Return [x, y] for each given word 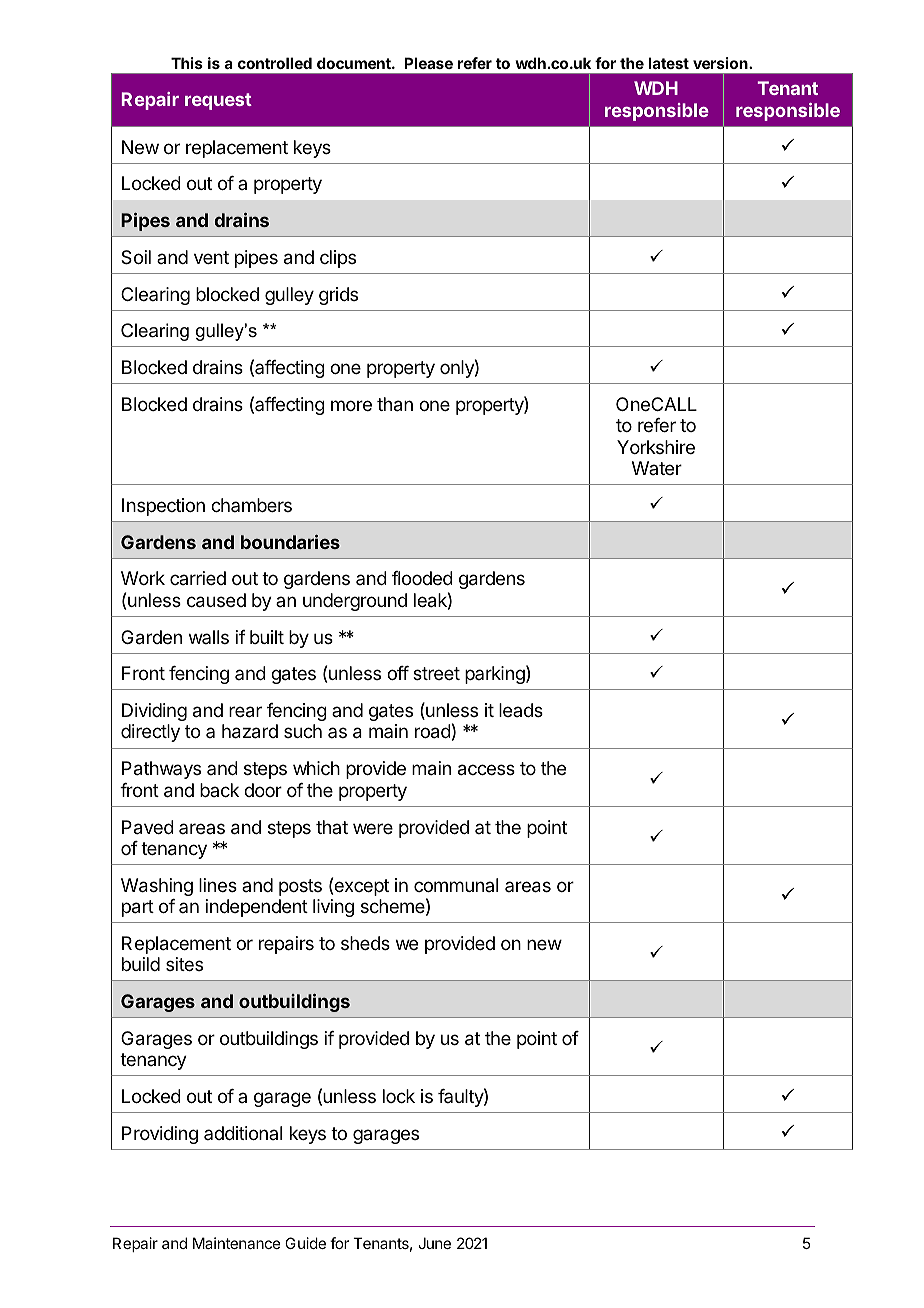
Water [657, 468]
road [433, 731]
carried [198, 578]
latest [669, 63]
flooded [422, 578]
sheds [365, 943]
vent [211, 257]
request [218, 101]
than [395, 404]
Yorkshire [656, 447]
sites [184, 964]
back [219, 790]
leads [521, 710]
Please [428, 63]
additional [243, 1133]
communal [456, 885]
